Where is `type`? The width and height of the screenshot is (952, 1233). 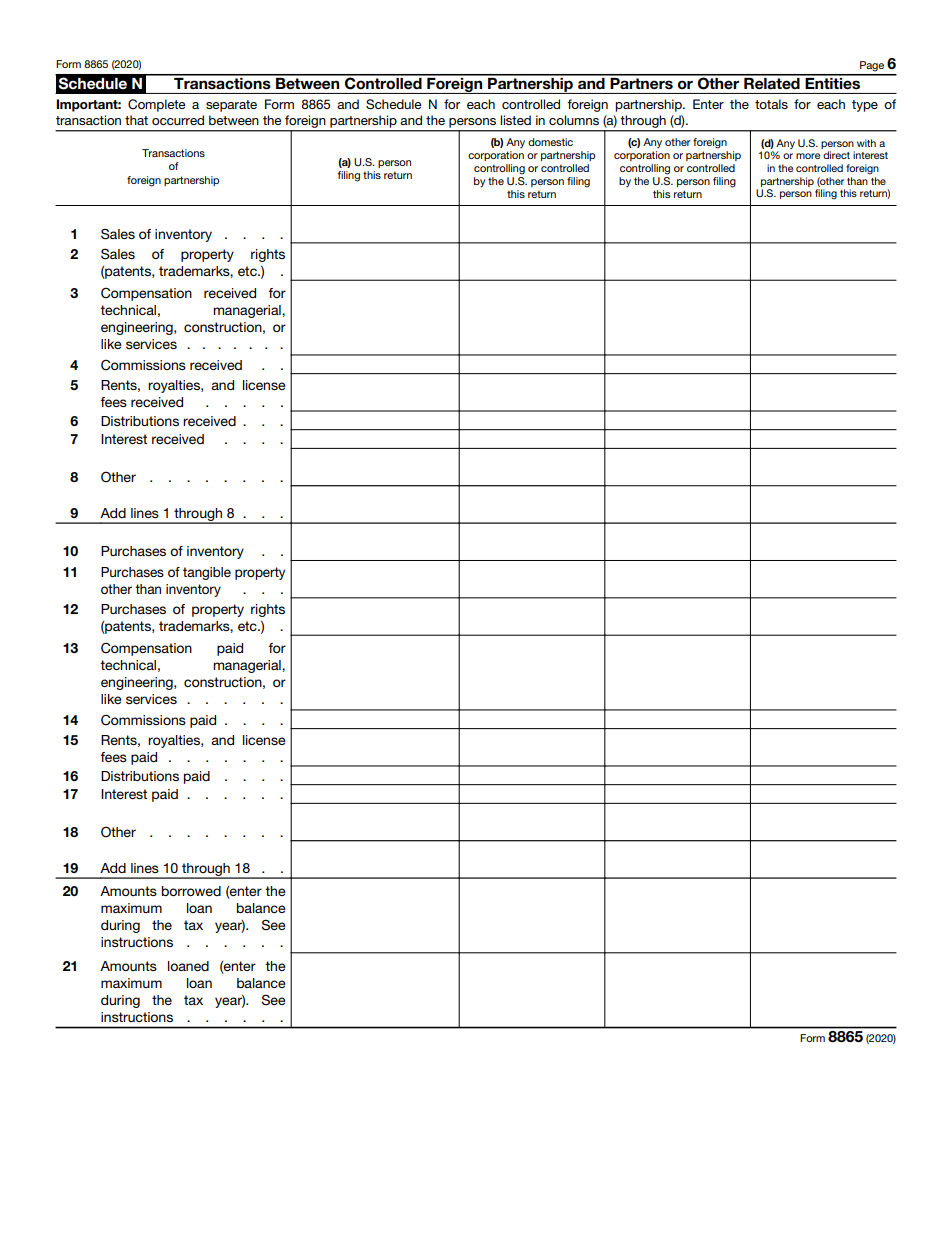 type is located at coordinates (865, 106).
